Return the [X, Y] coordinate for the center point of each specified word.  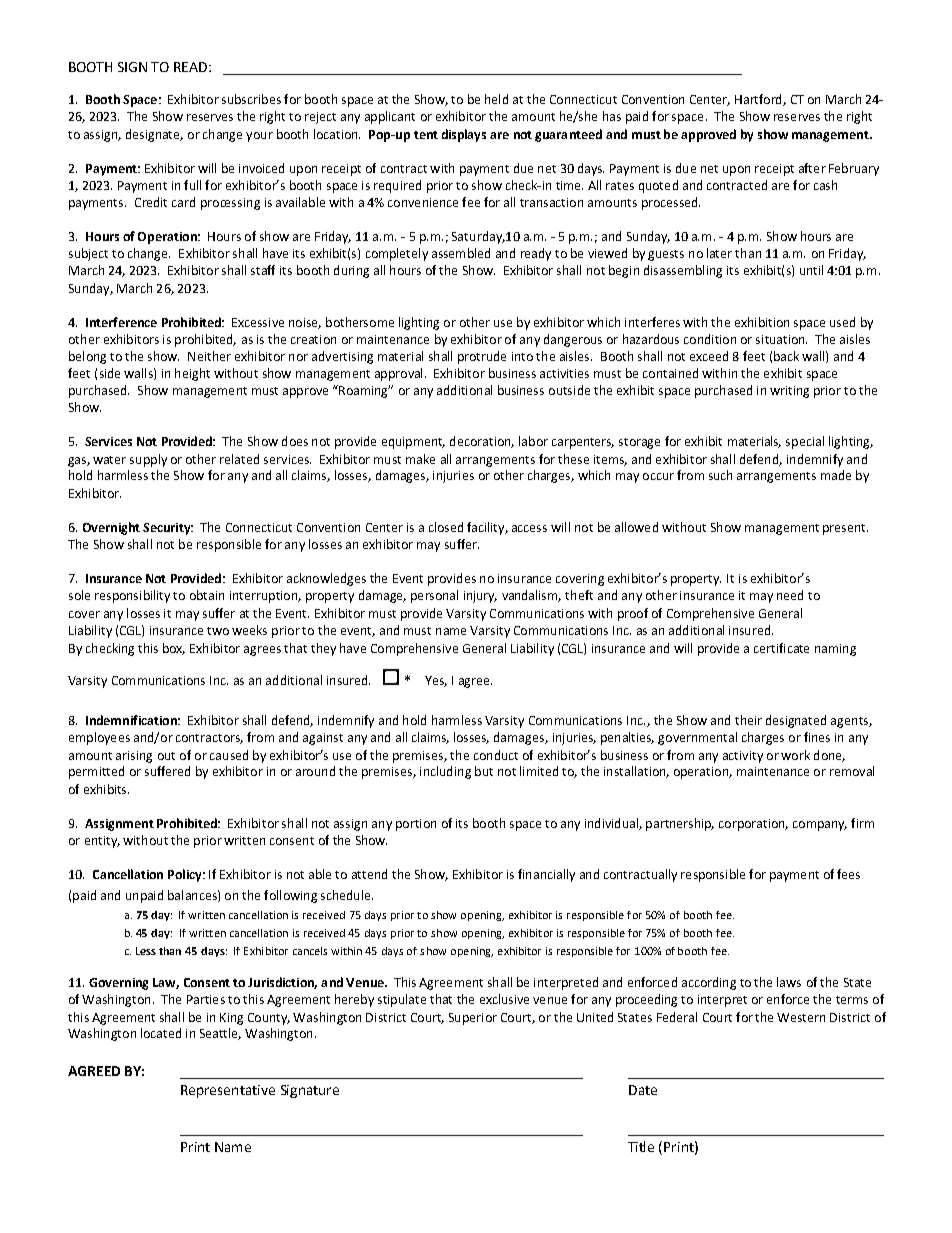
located [161, 1033]
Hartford [759, 100]
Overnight [111, 528]
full [192, 185]
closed [446, 527]
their [748, 720]
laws [789, 982]
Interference [121, 322]
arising [134, 757]
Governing [118, 984]
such [720, 475]
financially [546, 875]
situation [781, 339]
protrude [482, 357]
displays [464, 135]
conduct [496, 755]
